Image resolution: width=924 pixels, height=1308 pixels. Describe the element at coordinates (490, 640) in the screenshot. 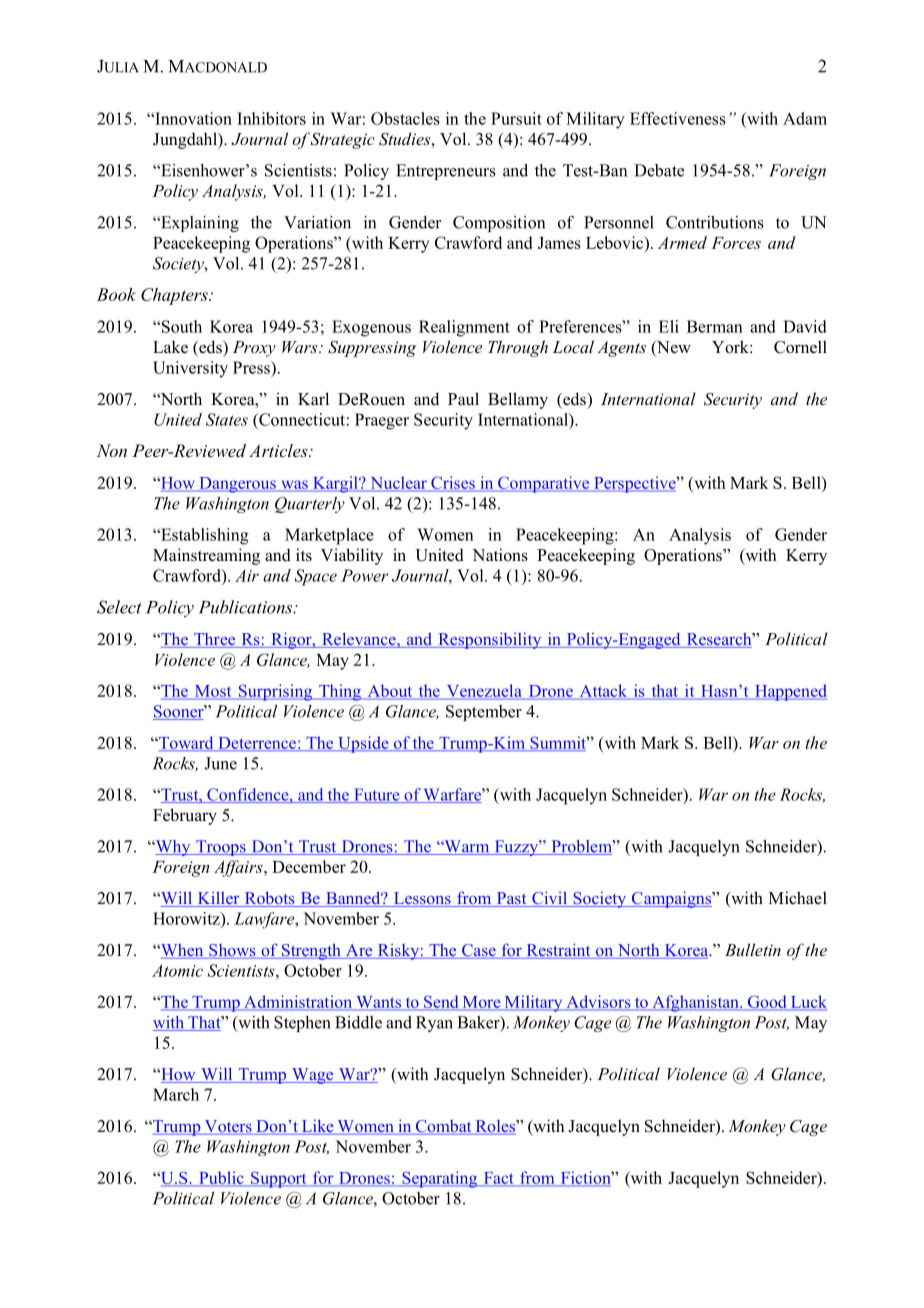

I see `Responsibility` at that location.
